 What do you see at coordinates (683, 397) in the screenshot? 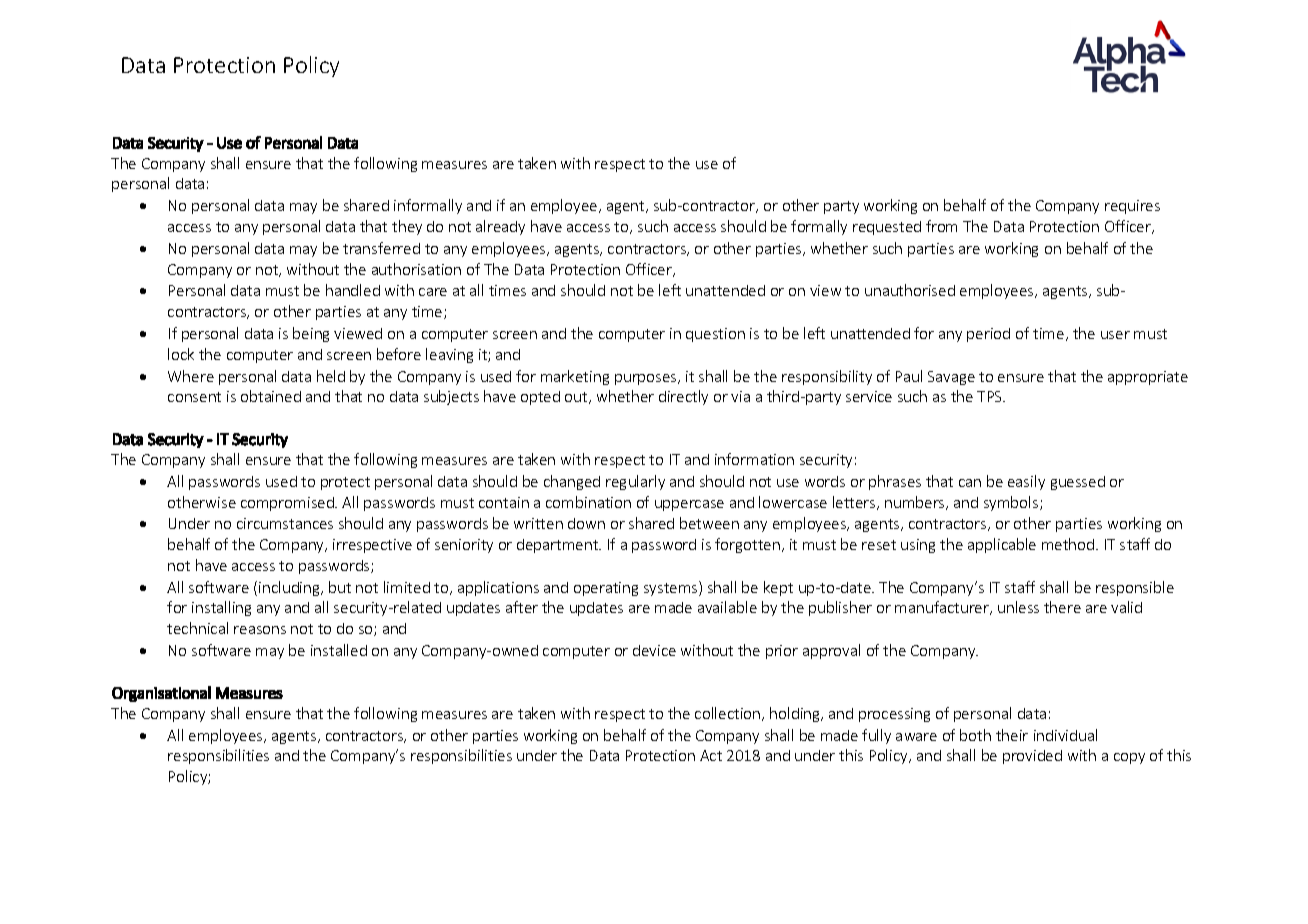
I see `directly` at bounding box center [683, 397].
